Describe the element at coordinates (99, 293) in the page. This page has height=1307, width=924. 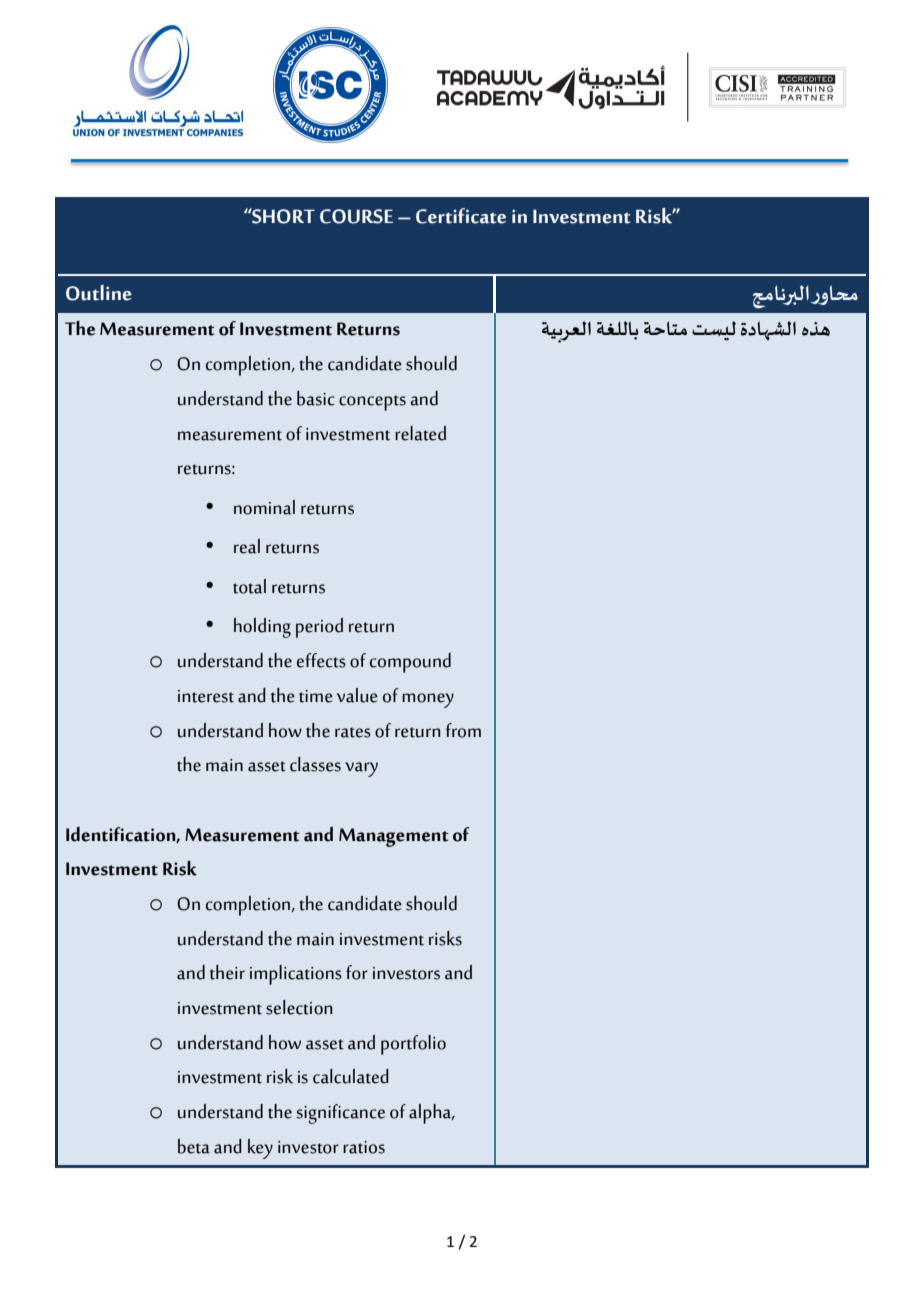
I see `Outline` at that location.
